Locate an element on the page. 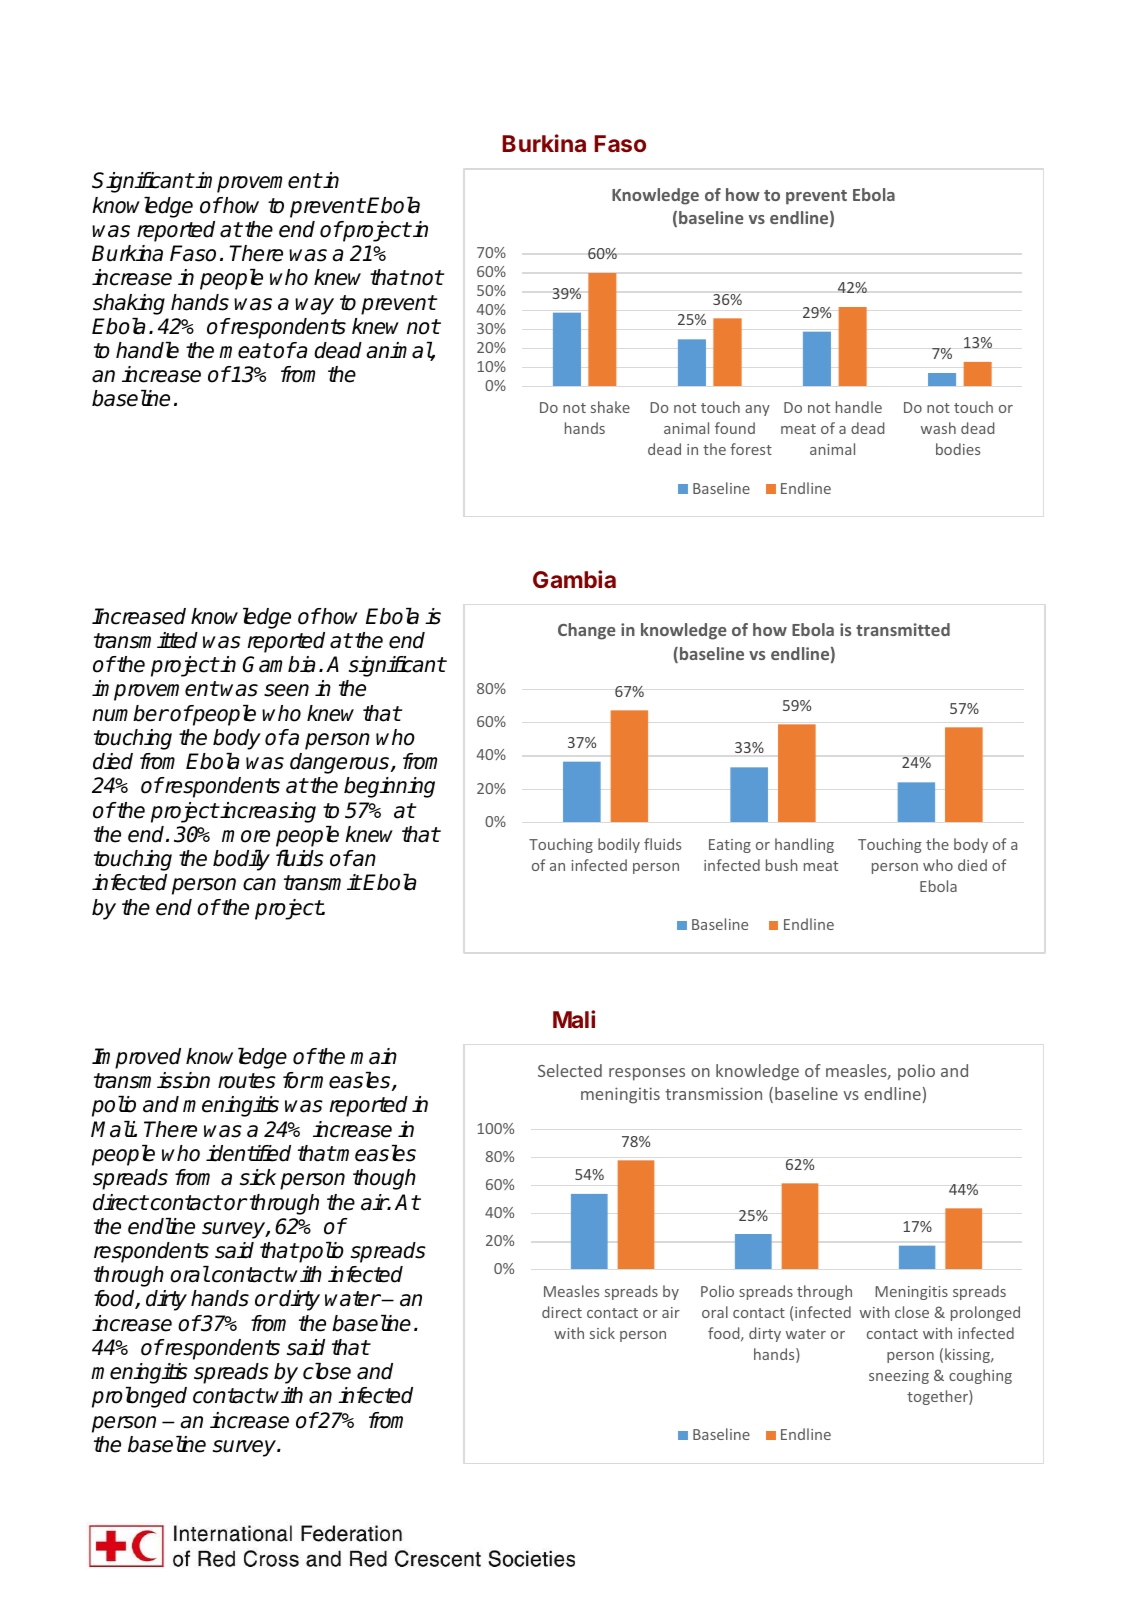 The width and height of the page is (1140, 1614). sneezing is located at coordinates (899, 1377).
